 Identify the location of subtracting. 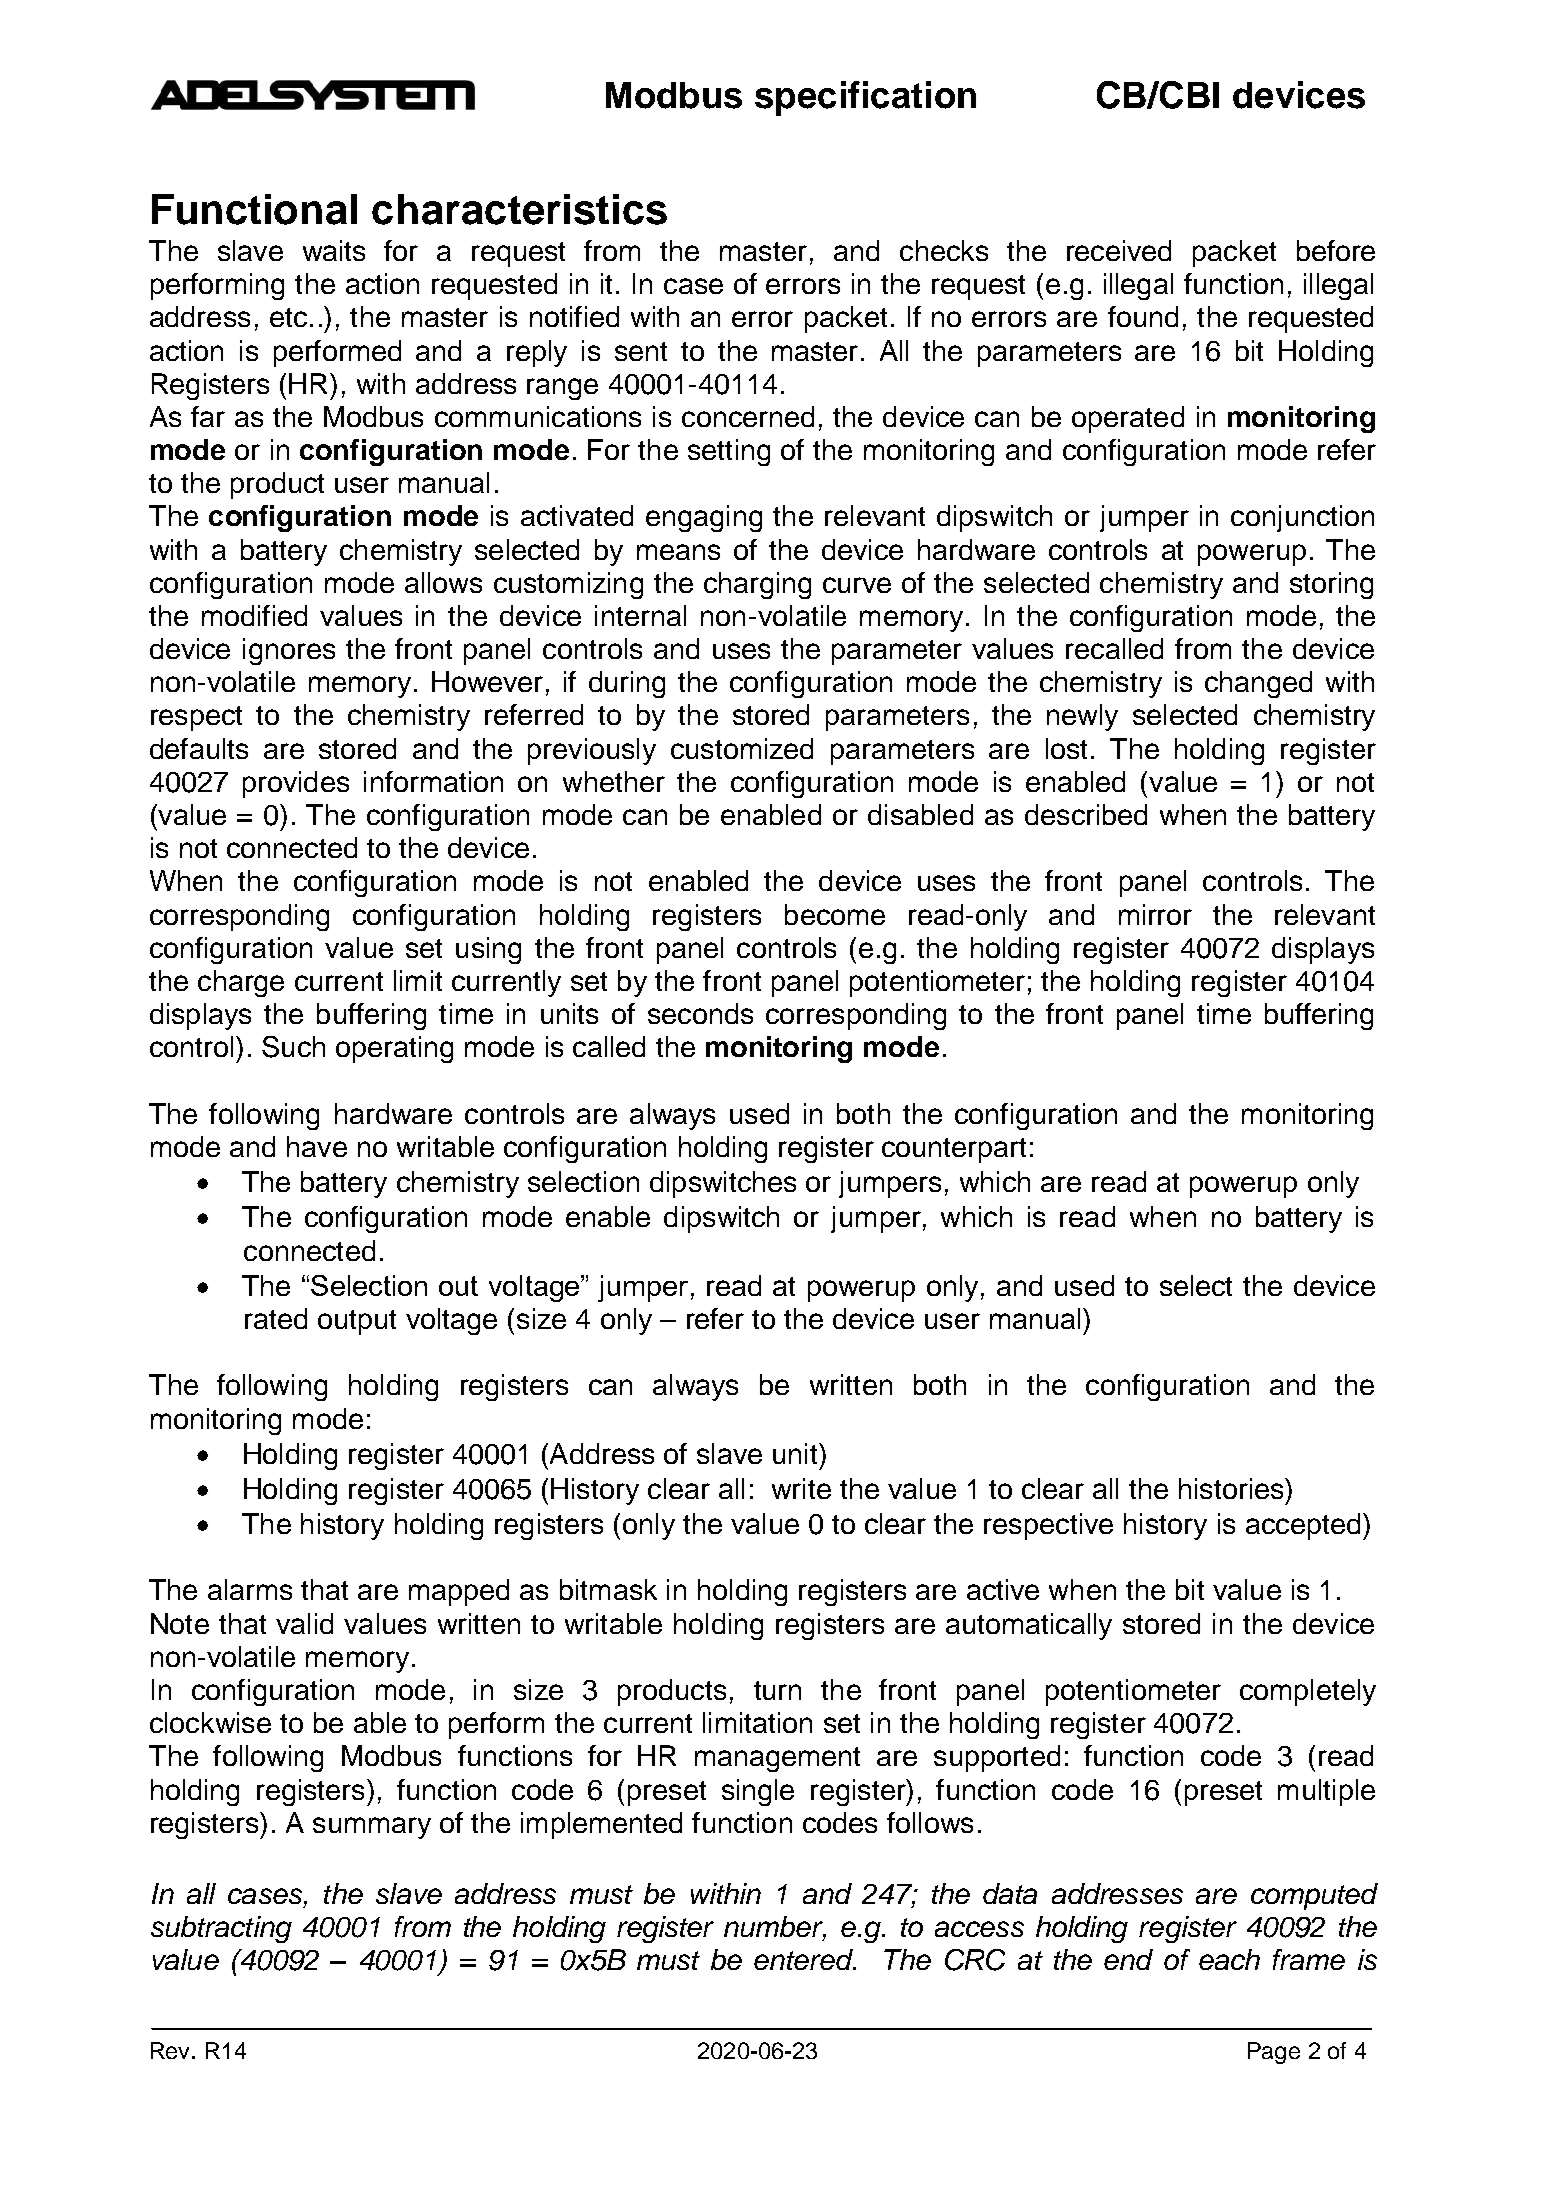
(221, 1929).
